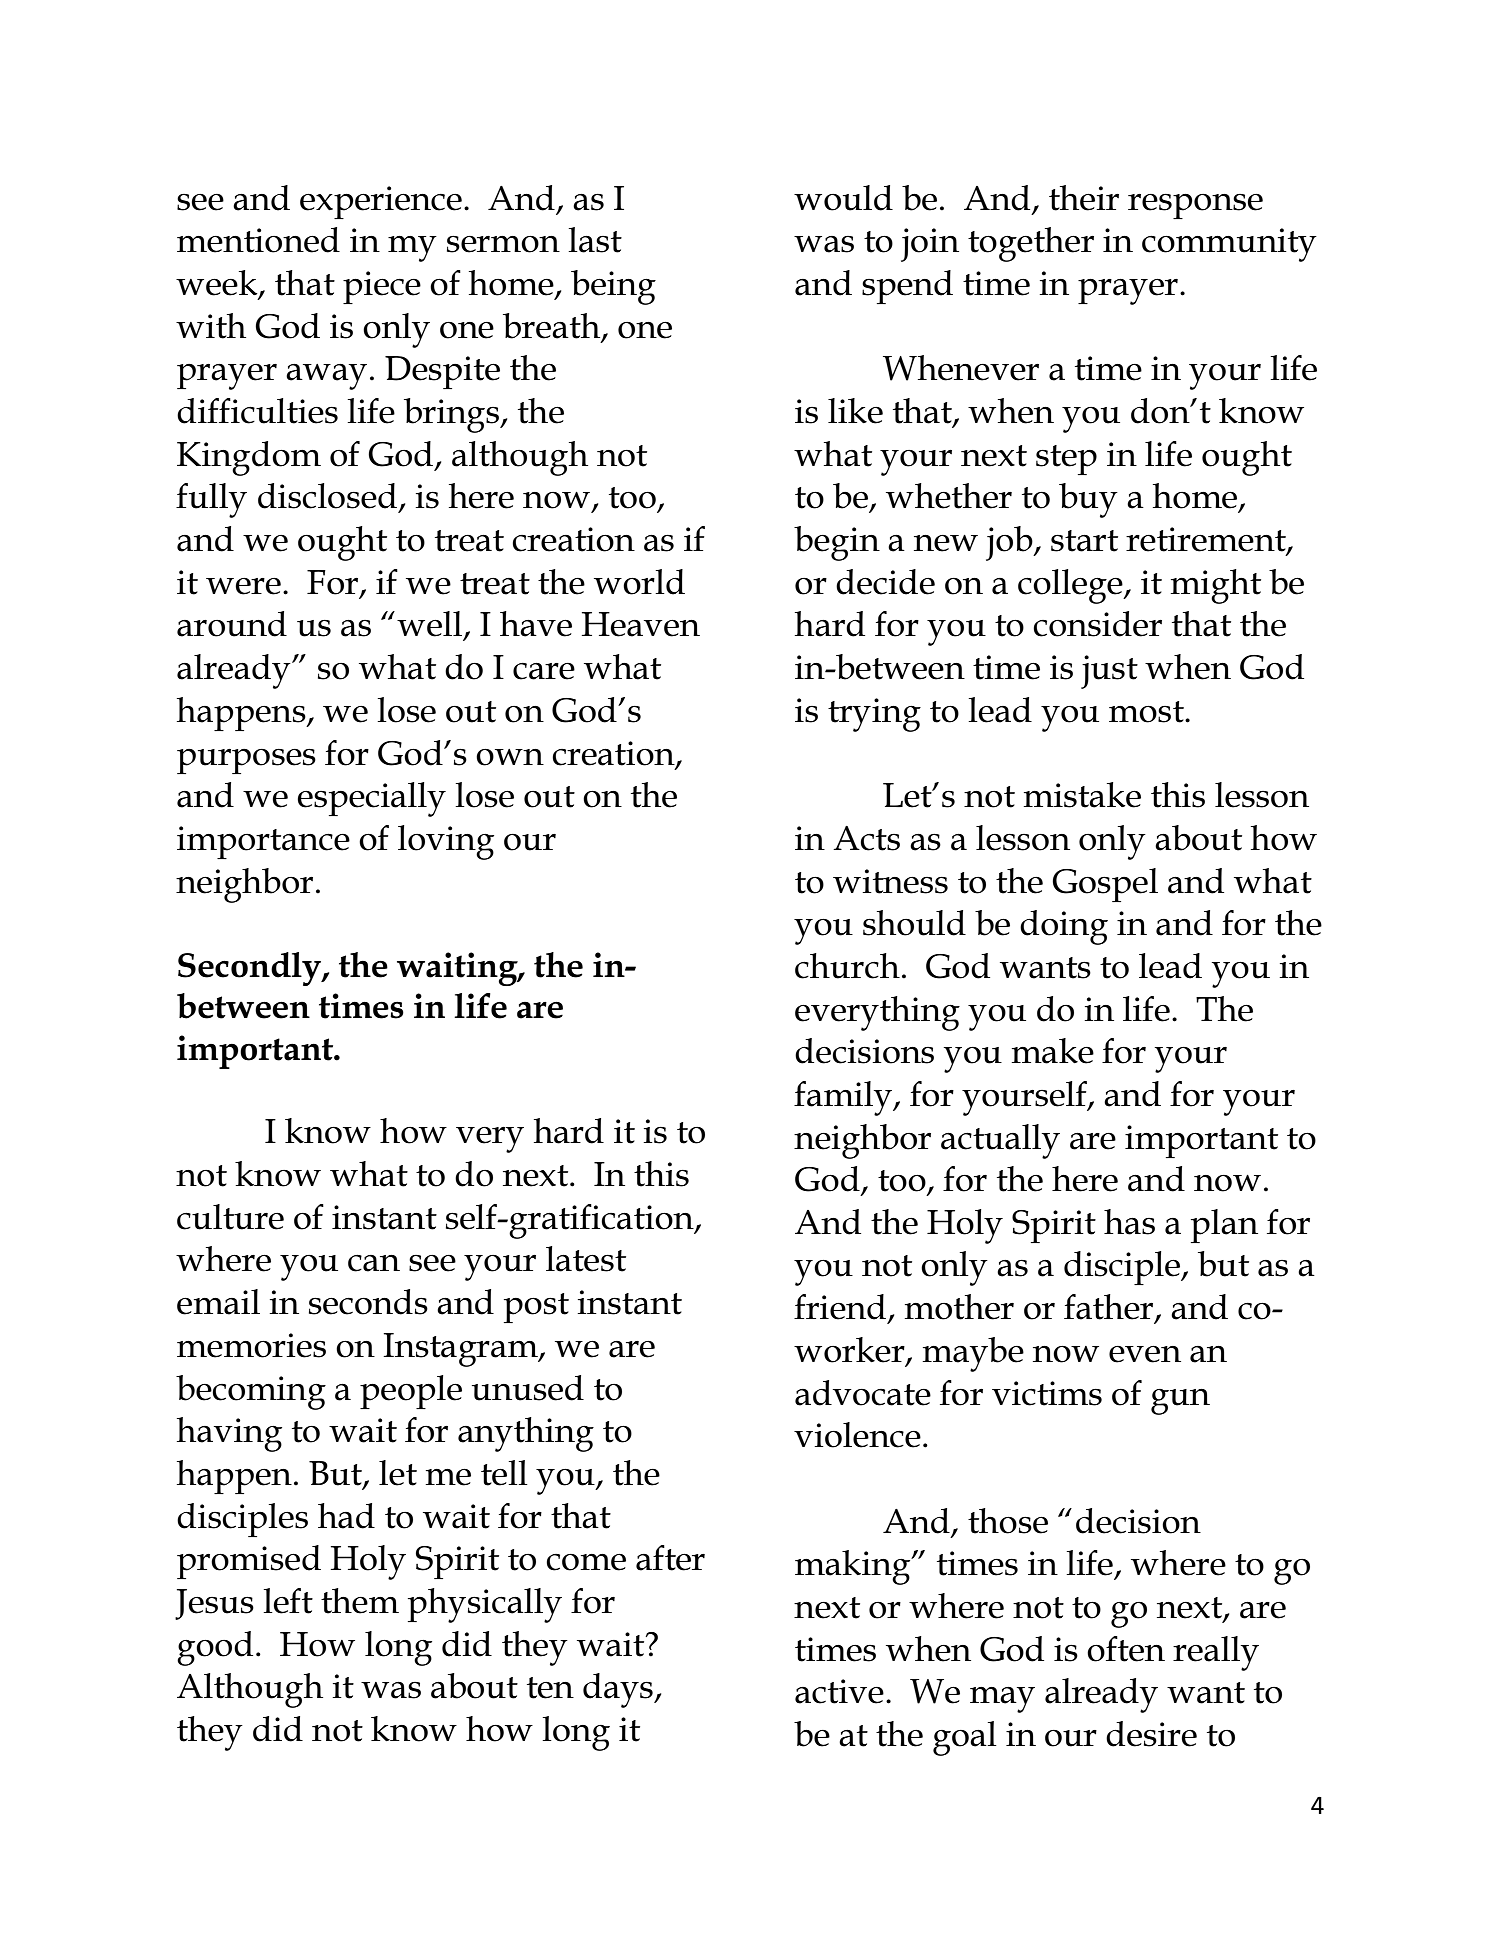  What do you see at coordinates (847, 966) in the screenshot?
I see `church` at bounding box center [847, 966].
